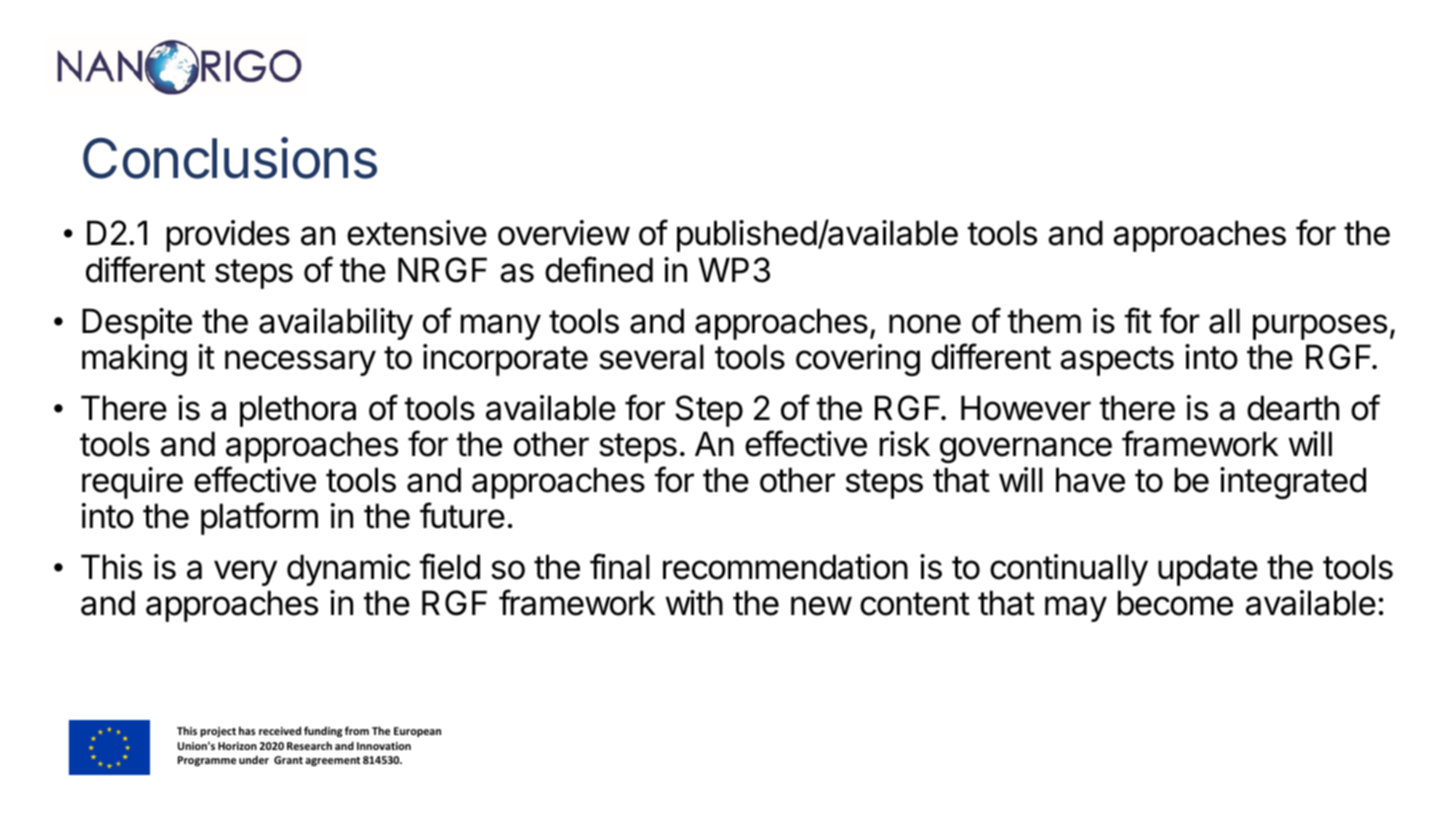 The height and width of the image is (819, 1456). Describe the element at coordinates (651, 357) in the image. I see `several` at that location.
